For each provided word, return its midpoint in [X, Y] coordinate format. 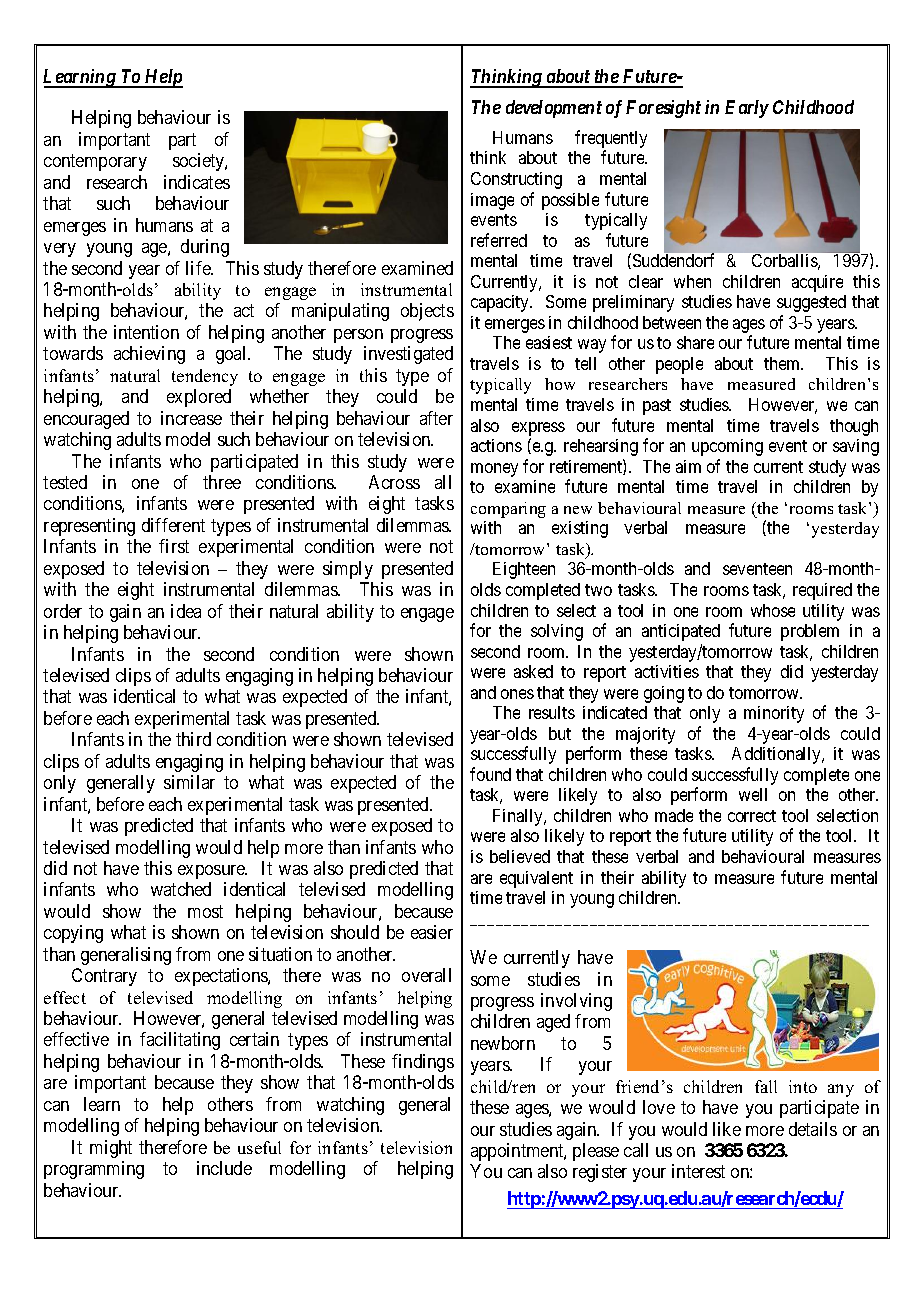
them [783, 363]
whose [773, 610]
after [436, 418]
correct [752, 816]
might [111, 1149]
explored [199, 398]
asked [533, 671]
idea [186, 611]
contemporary [95, 163]
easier [432, 932]
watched [181, 889]
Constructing [516, 180]
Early [747, 109]
